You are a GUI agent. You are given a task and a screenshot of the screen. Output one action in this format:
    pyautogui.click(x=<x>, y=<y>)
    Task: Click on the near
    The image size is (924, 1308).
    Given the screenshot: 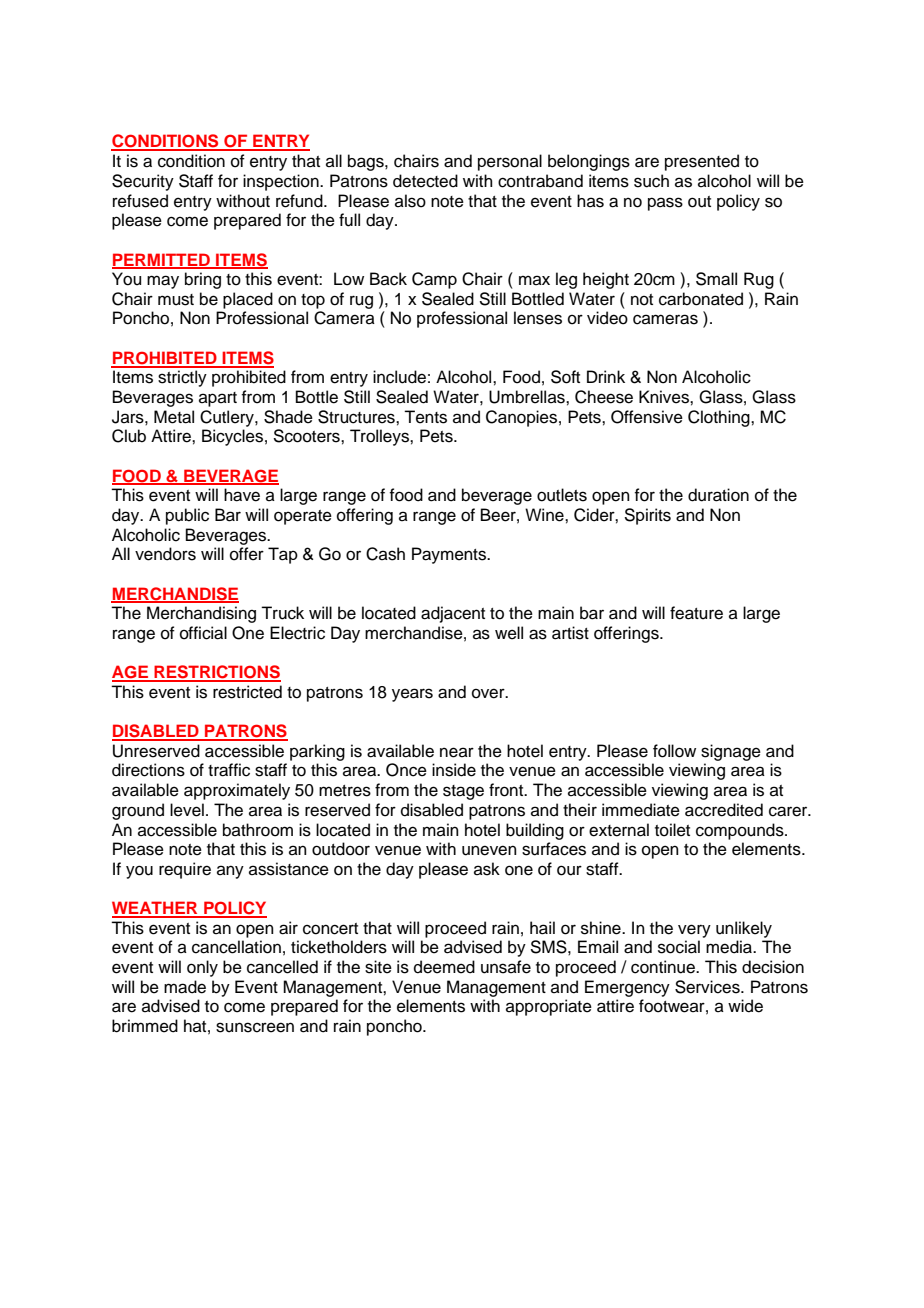 What is the action you would take?
    pyautogui.click(x=457, y=752)
